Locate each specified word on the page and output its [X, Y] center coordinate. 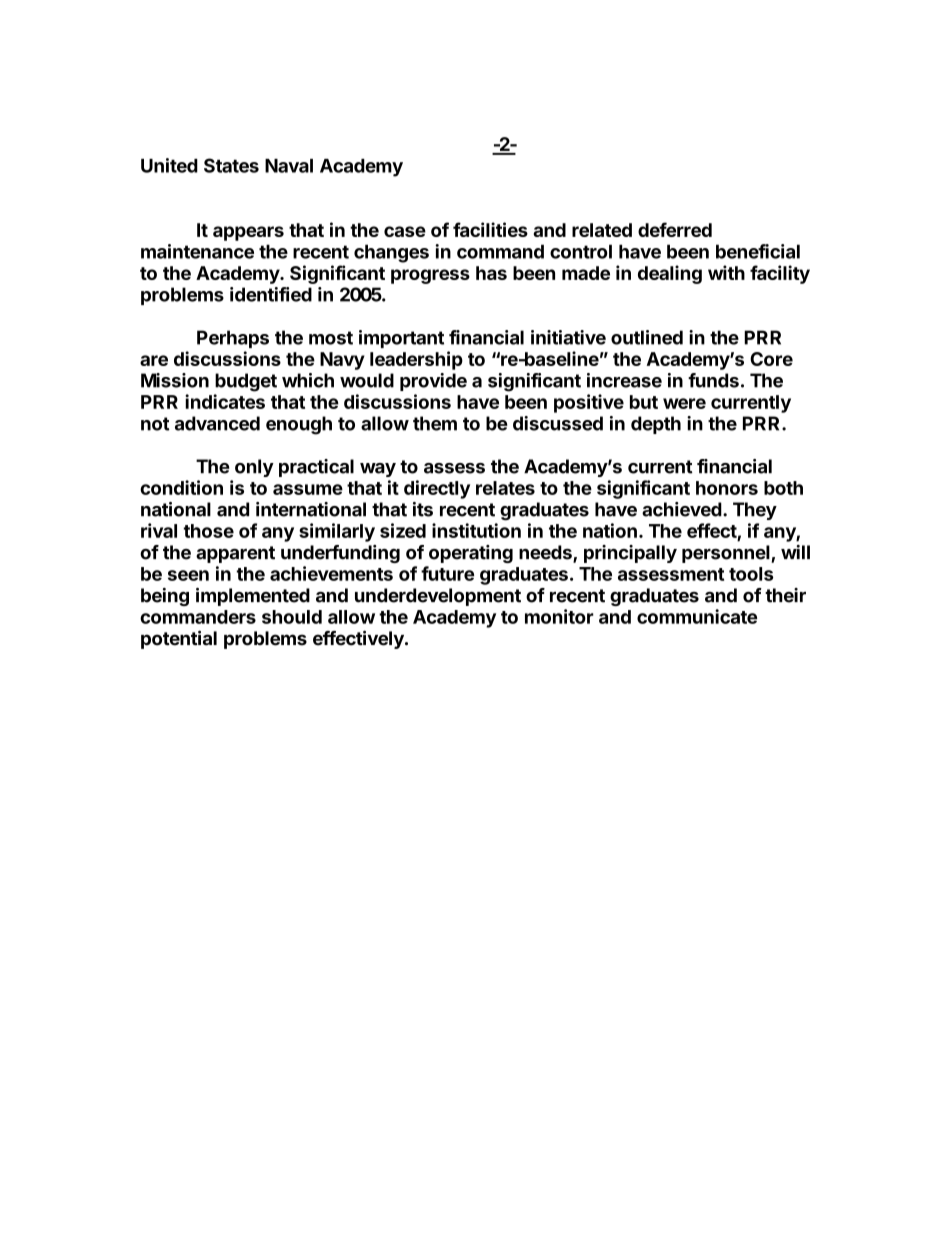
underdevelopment [438, 597]
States [231, 165]
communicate [697, 616]
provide [433, 382]
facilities [490, 229]
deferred [675, 229]
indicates [225, 401]
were [684, 403]
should [292, 617]
